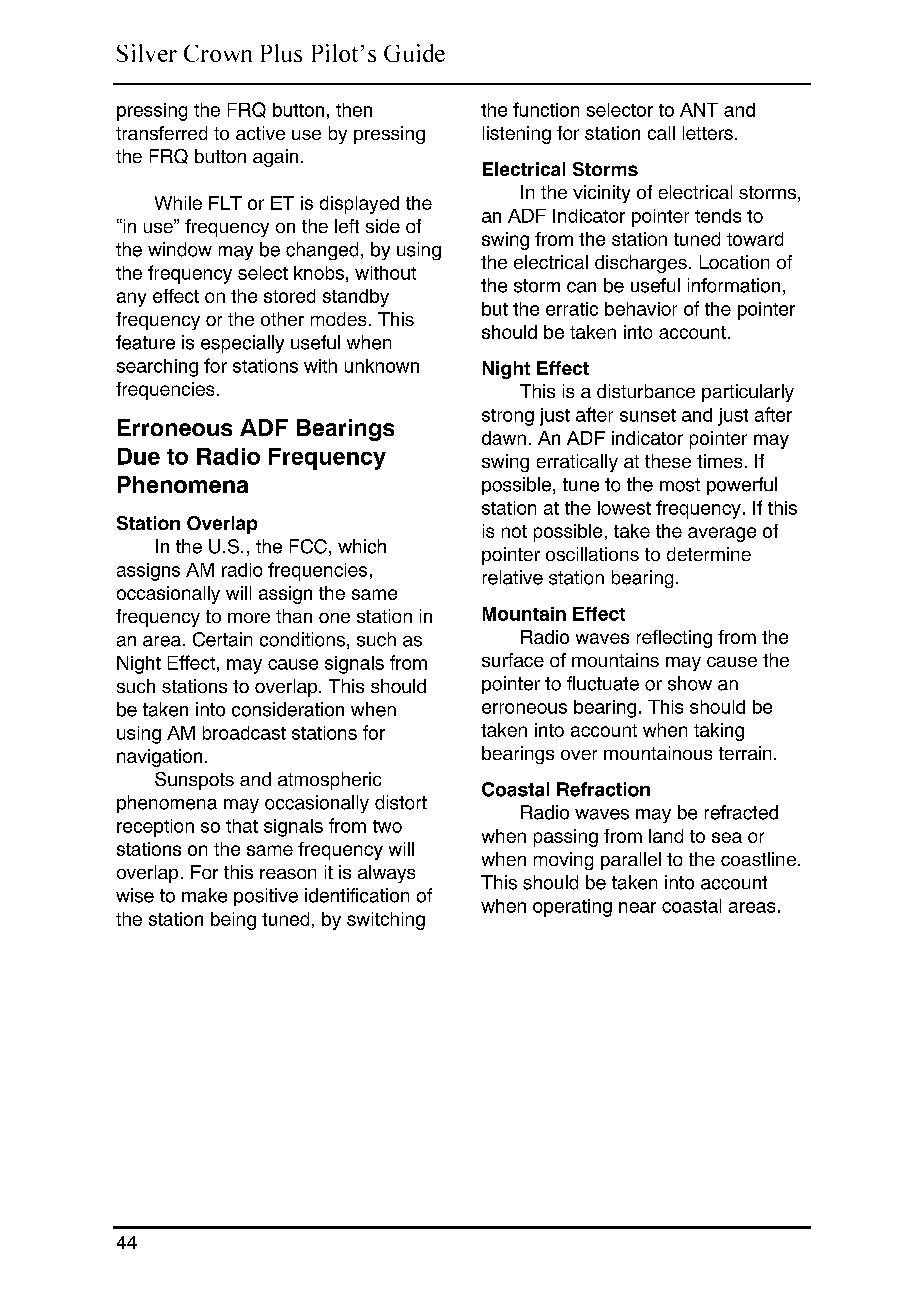 The height and width of the screenshot is (1308, 924). What do you see at coordinates (514, 531) in the screenshot?
I see `not` at bounding box center [514, 531].
